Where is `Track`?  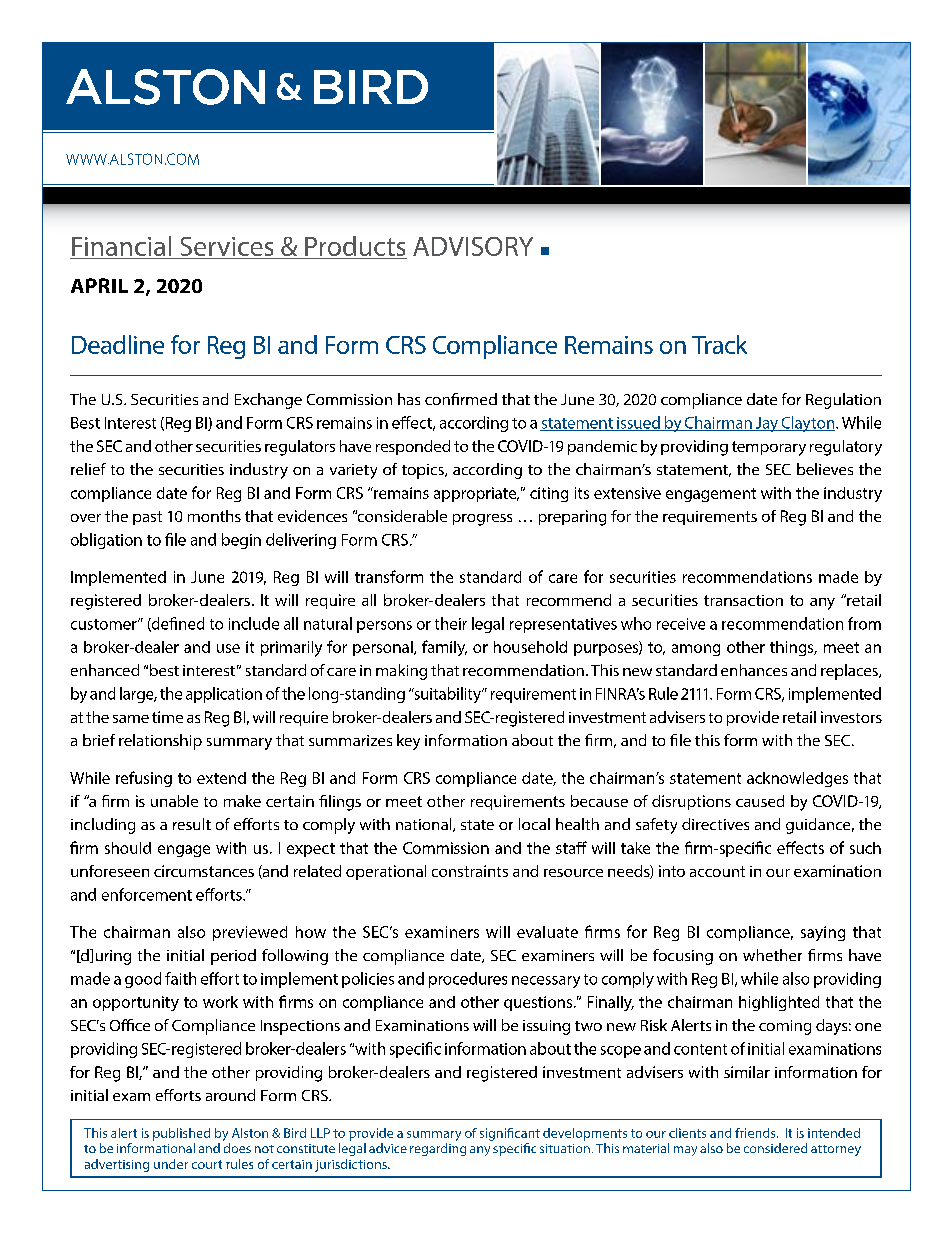 Track is located at coordinates (719, 344).
